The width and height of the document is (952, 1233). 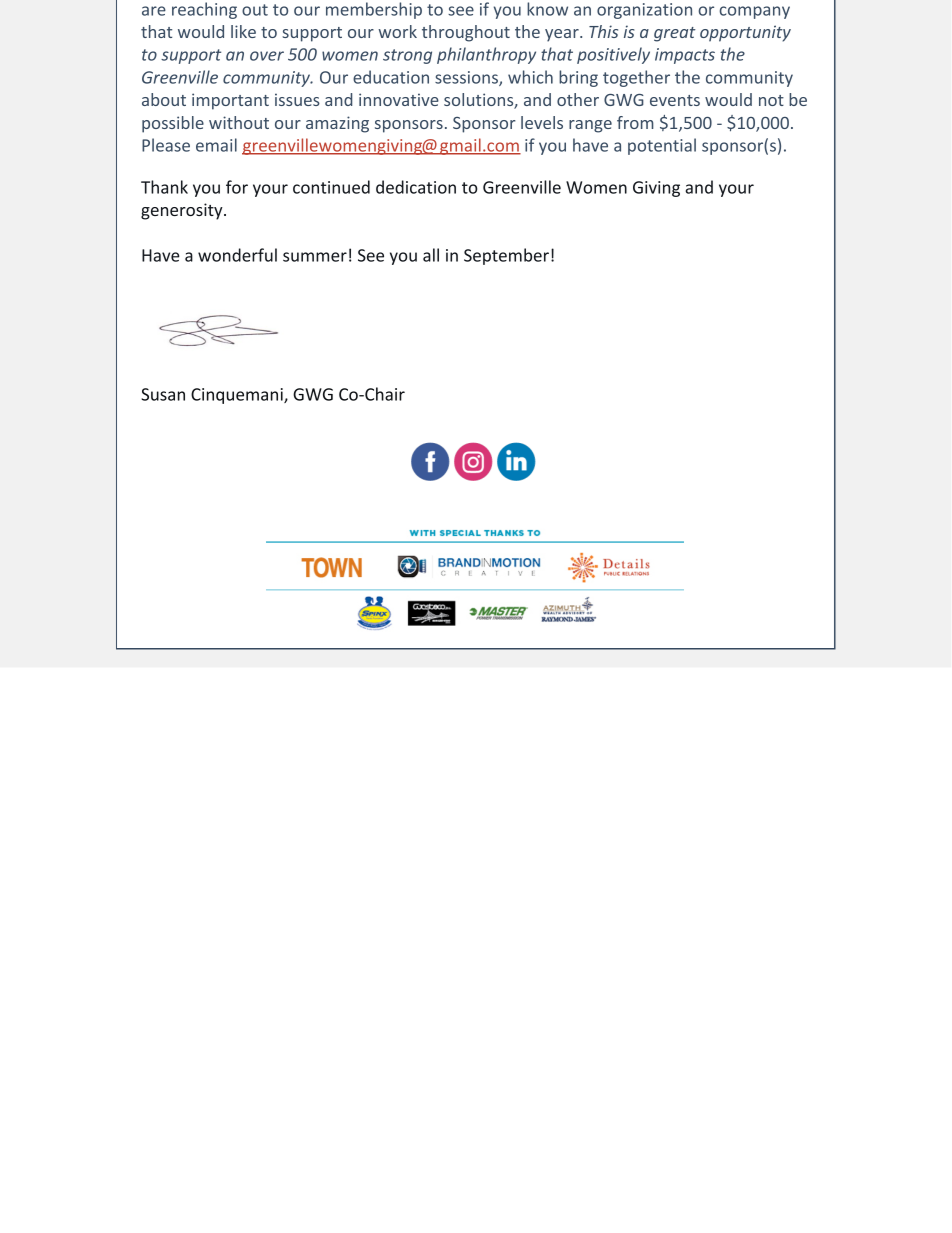 I want to click on September, so click(x=506, y=256).
